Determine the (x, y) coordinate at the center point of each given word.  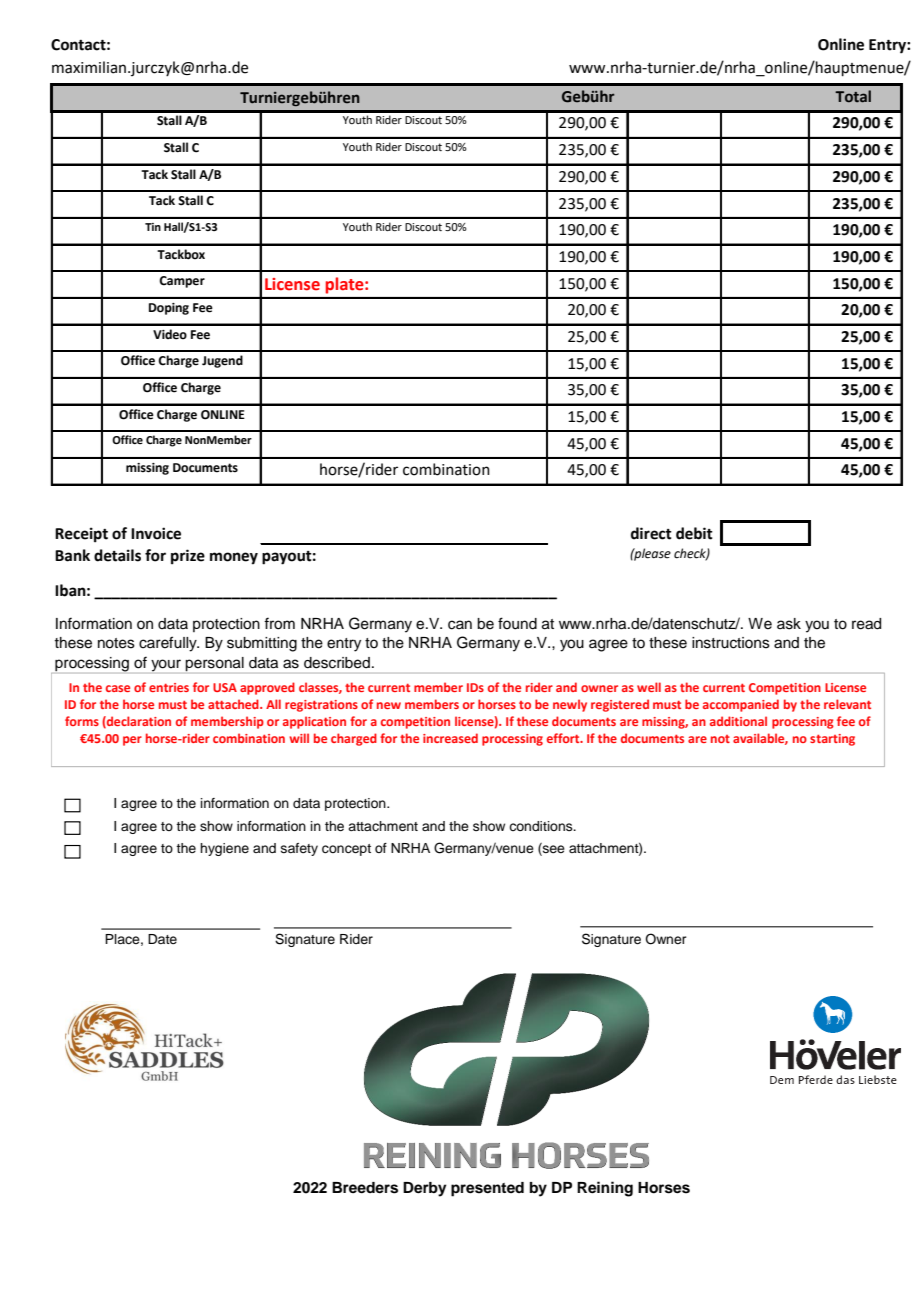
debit (694, 533)
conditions (542, 826)
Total (853, 96)
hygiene (224, 849)
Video (170, 334)
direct (651, 533)
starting (832, 740)
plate (346, 285)
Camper (182, 282)
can (460, 625)
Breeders (365, 1188)
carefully (169, 644)
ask (789, 624)
